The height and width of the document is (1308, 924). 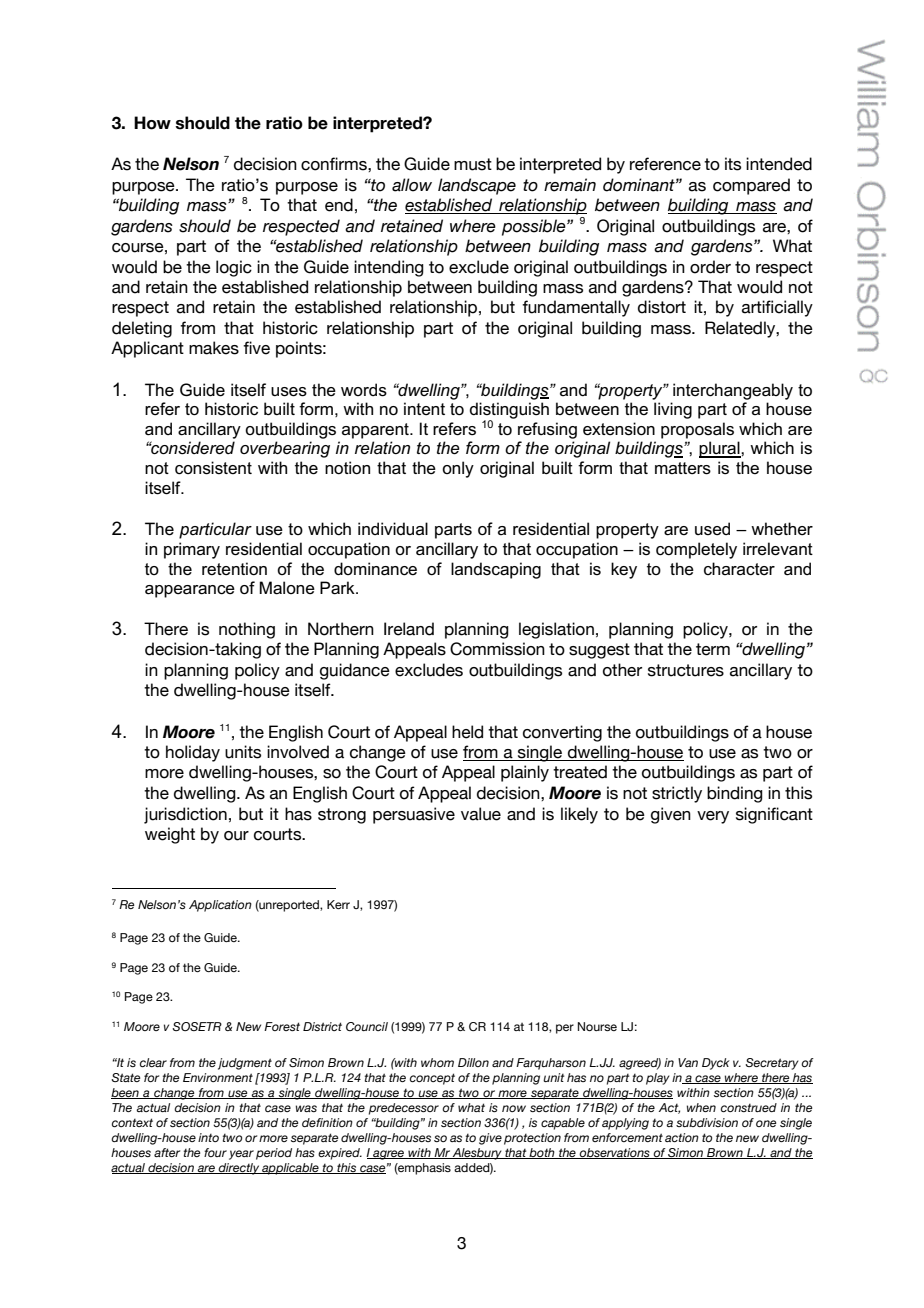 What do you see at coordinates (220, 906) in the document?
I see `Application` at bounding box center [220, 906].
